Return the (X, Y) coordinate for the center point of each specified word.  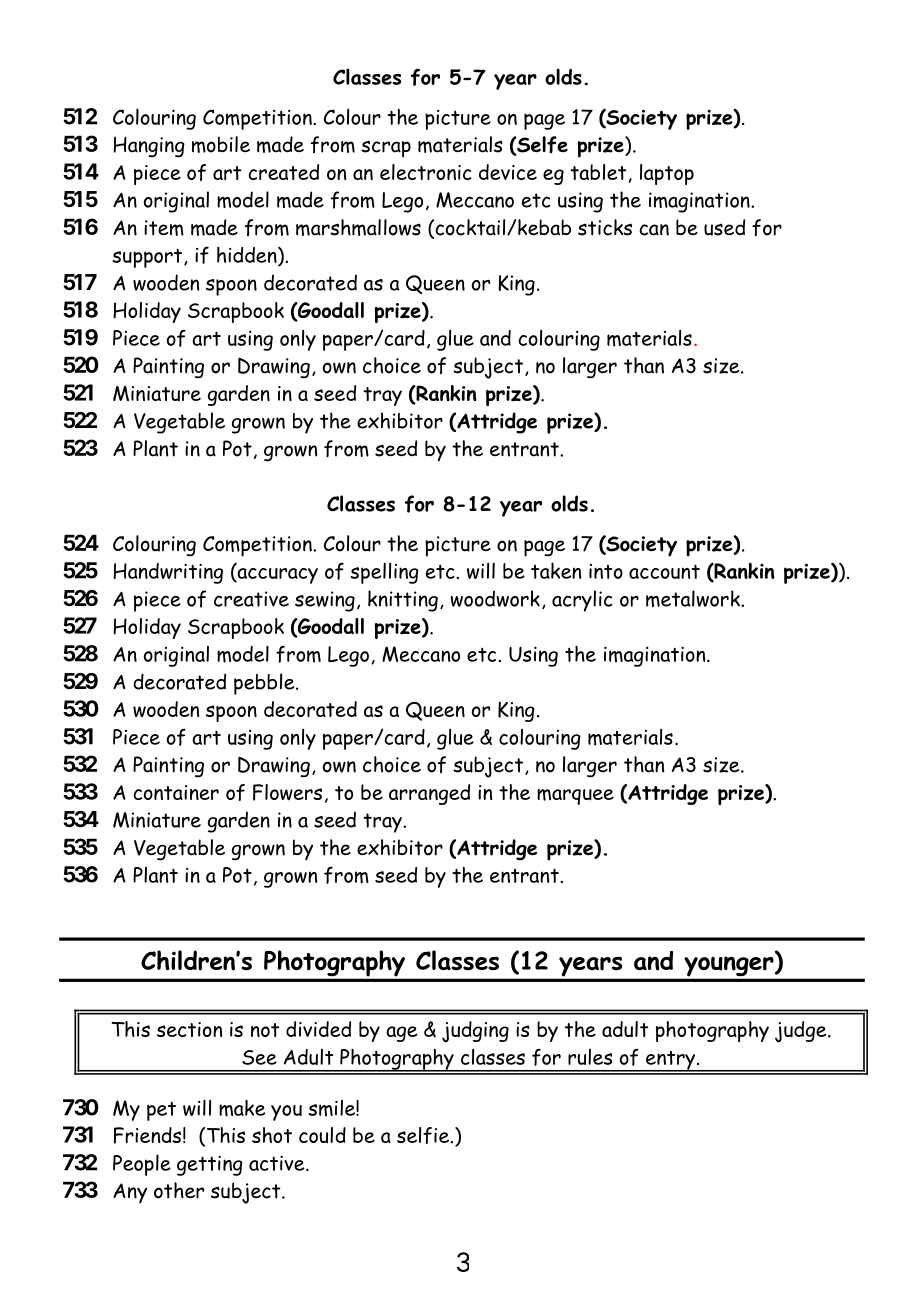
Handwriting (168, 573)
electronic (426, 172)
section (189, 1029)
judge (802, 1032)
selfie (424, 1135)
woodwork (495, 598)
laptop (667, 174)
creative (251, 599)
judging (475, 1032)
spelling (384, 573)
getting (210, 1166)
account (664, 571)
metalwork (694, 598)
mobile (221, 144)
